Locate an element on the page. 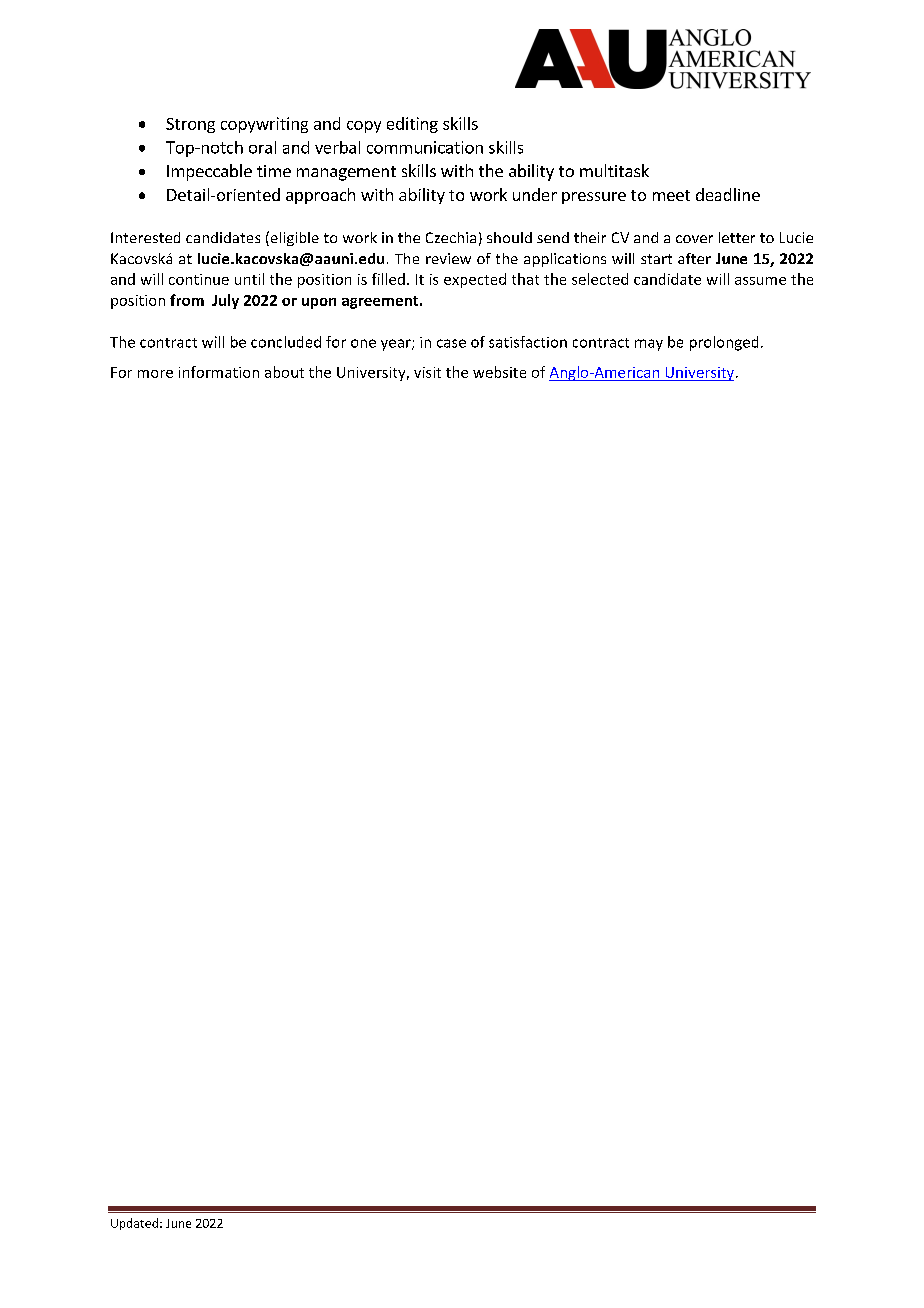 Image resolution: width=924 pixels, height=1308 pixels. Updated is located at coordinates (134, 1224).
